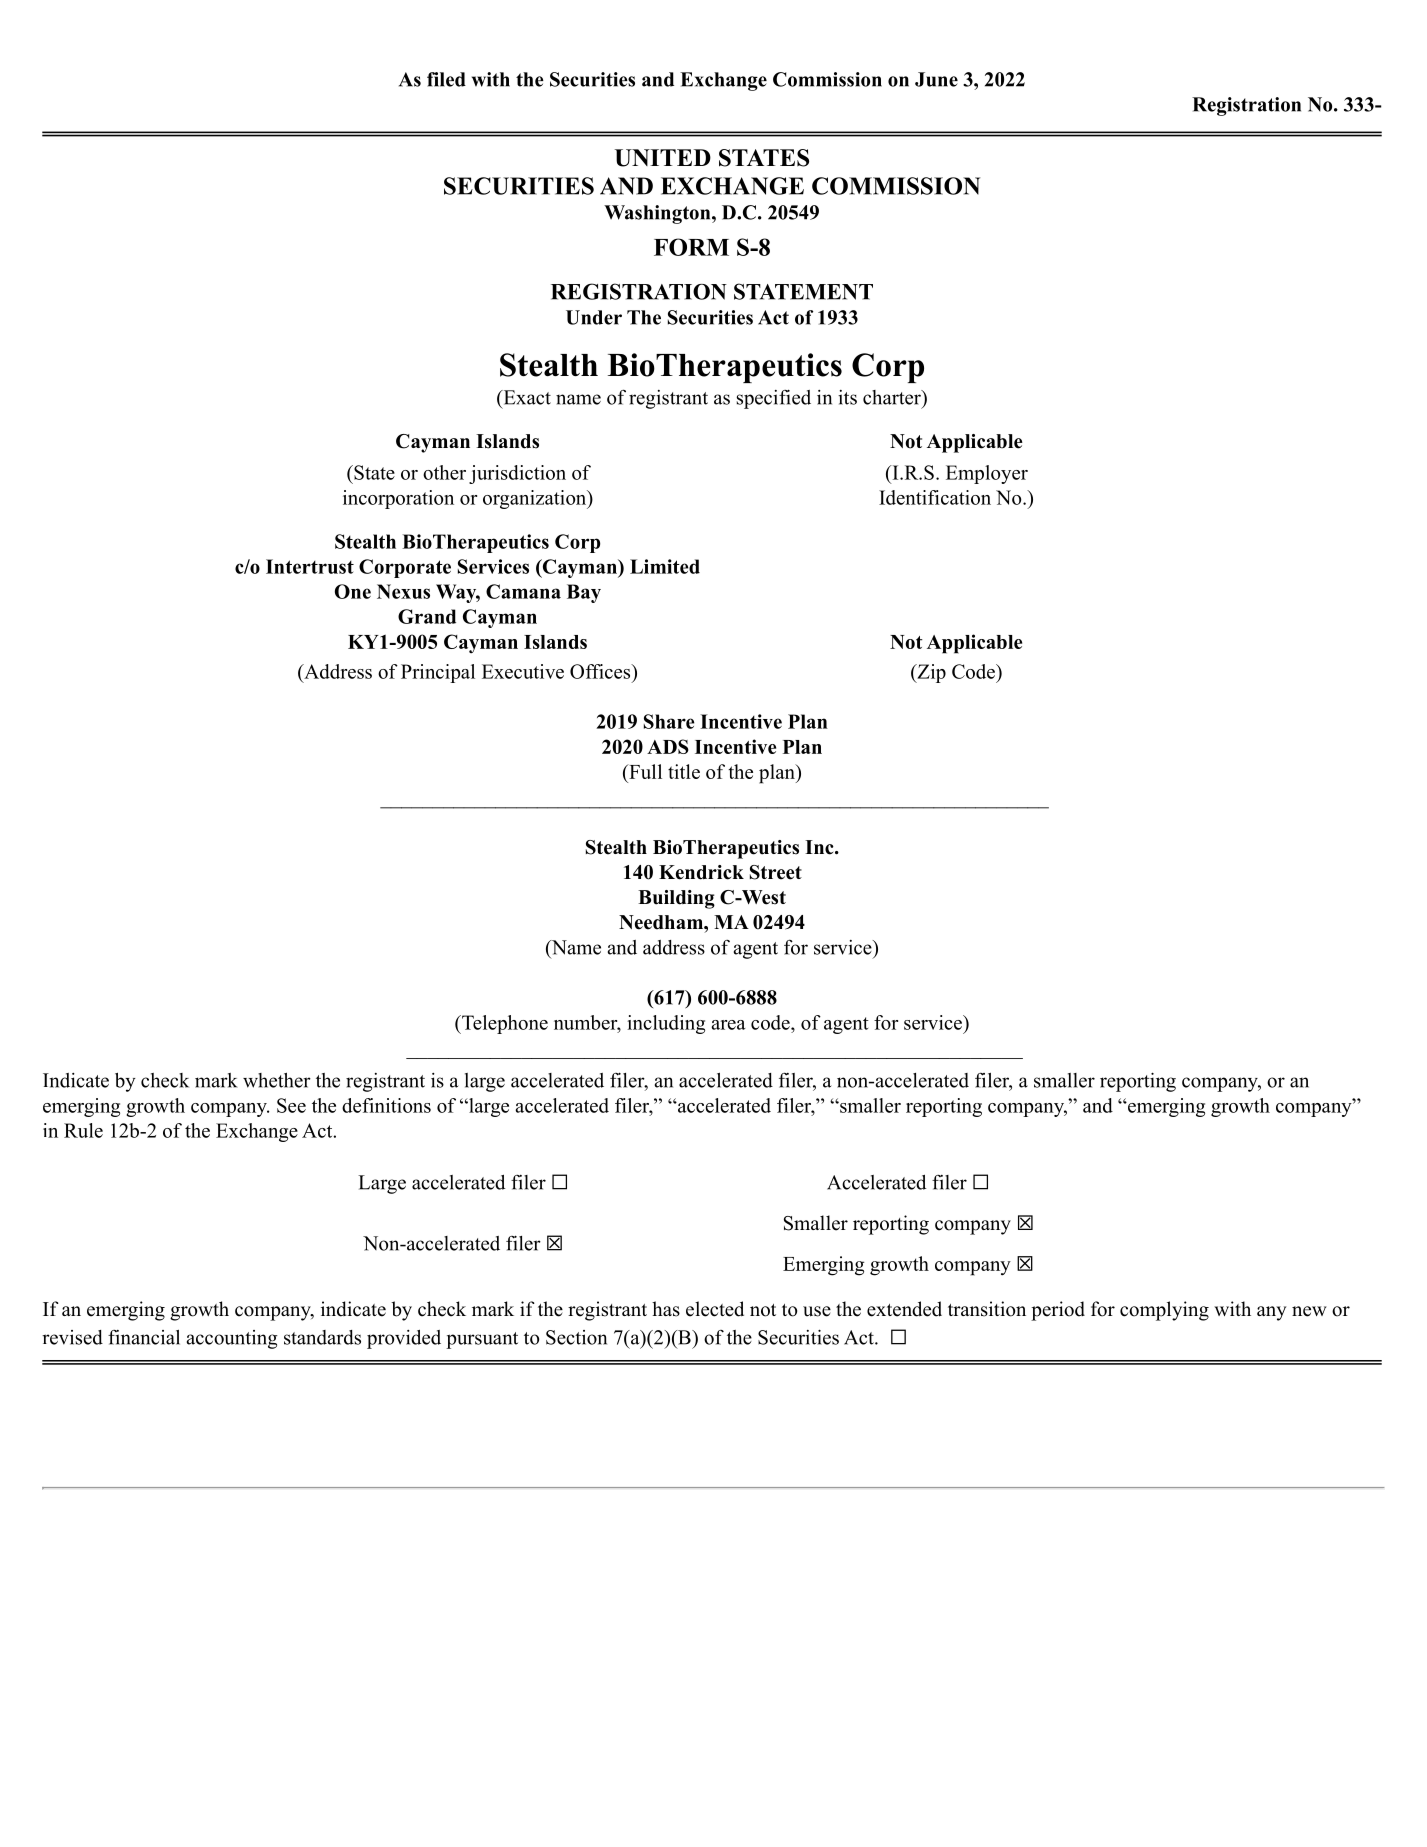 The width and height of the screenshot is (1427, 1847). I want to click on filed, so click(446, 79).
